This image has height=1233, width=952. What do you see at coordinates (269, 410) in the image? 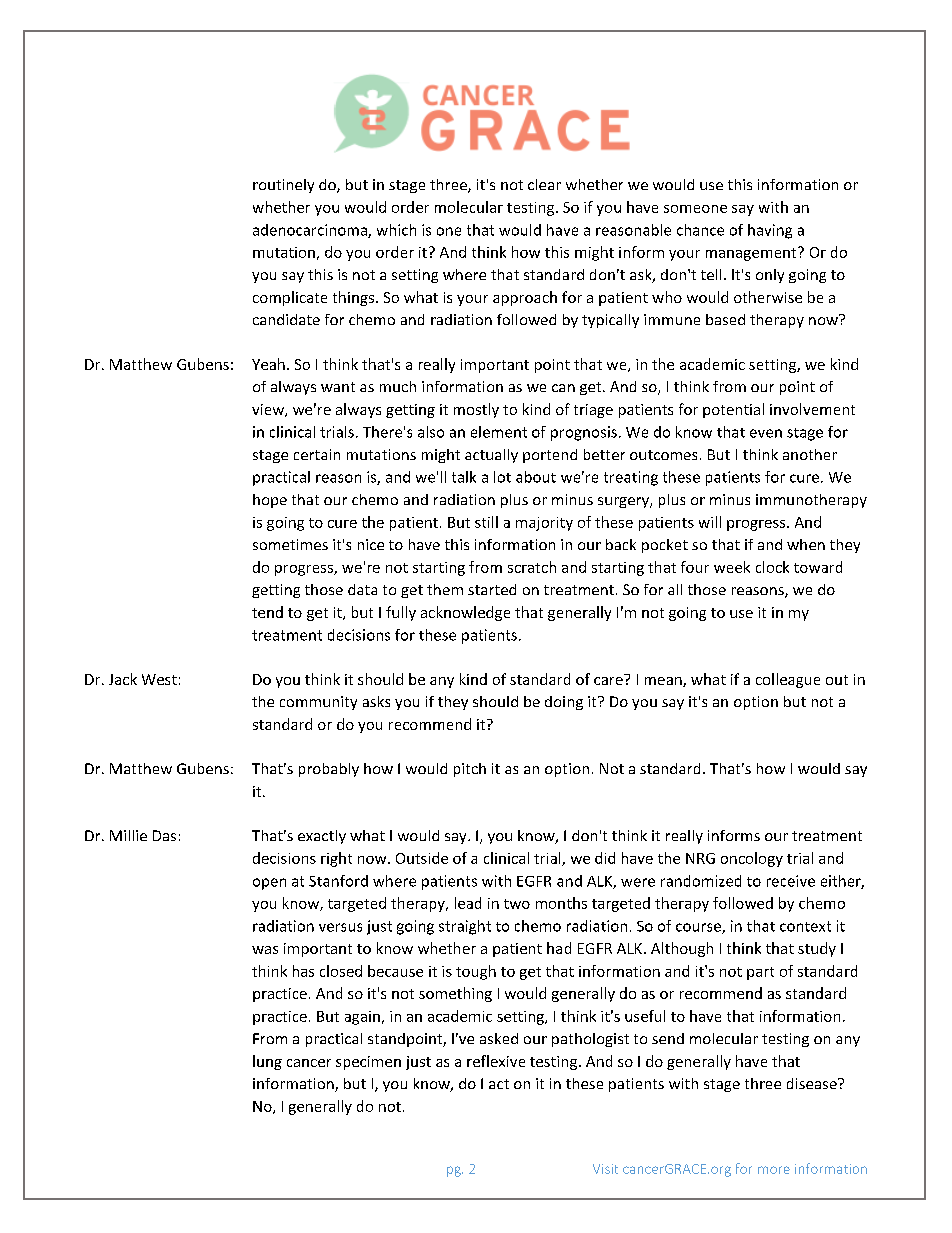
I see `view` at bounding box center [269, 410].
